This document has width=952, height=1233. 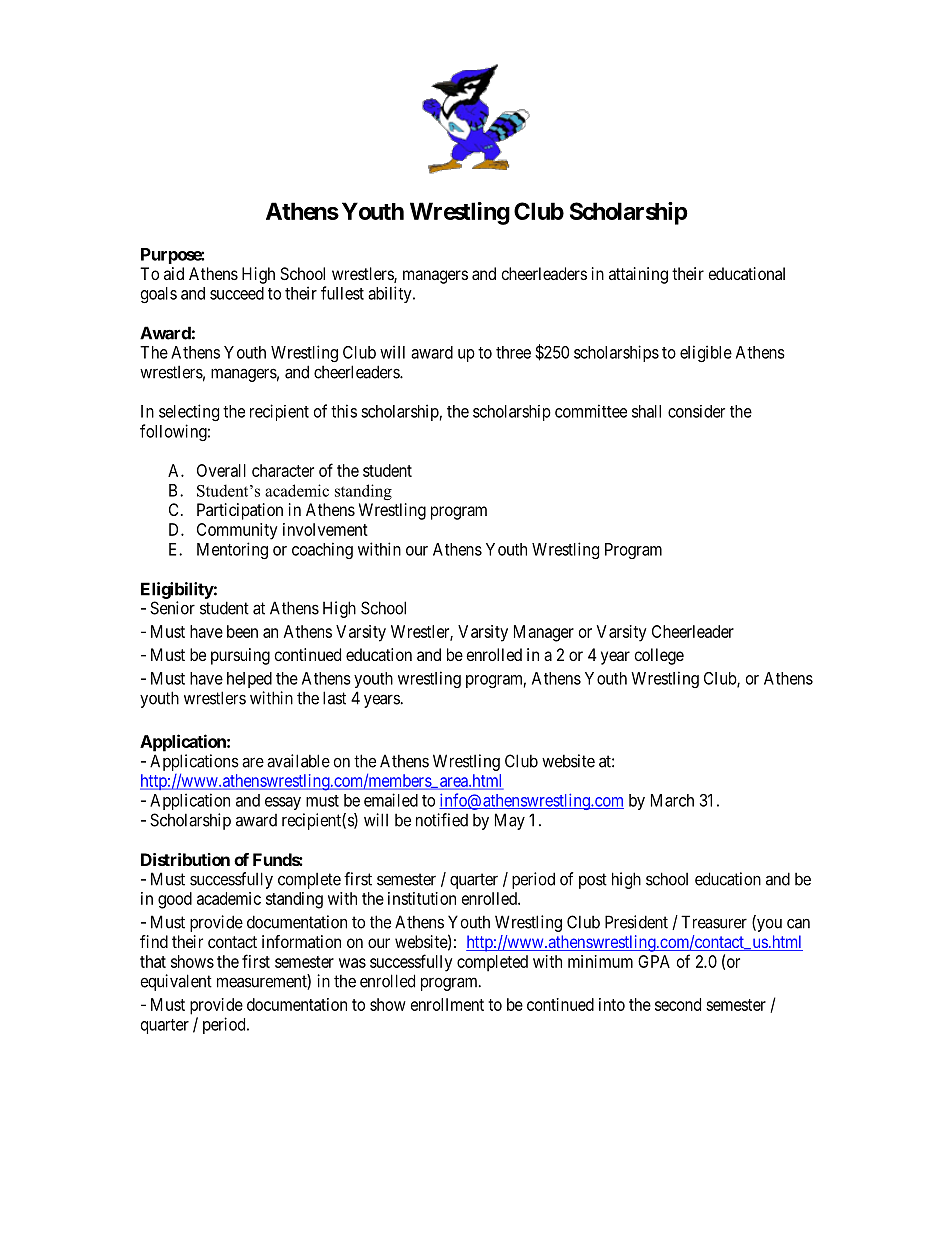 I want to click on college, so click(x=659, y=656).
